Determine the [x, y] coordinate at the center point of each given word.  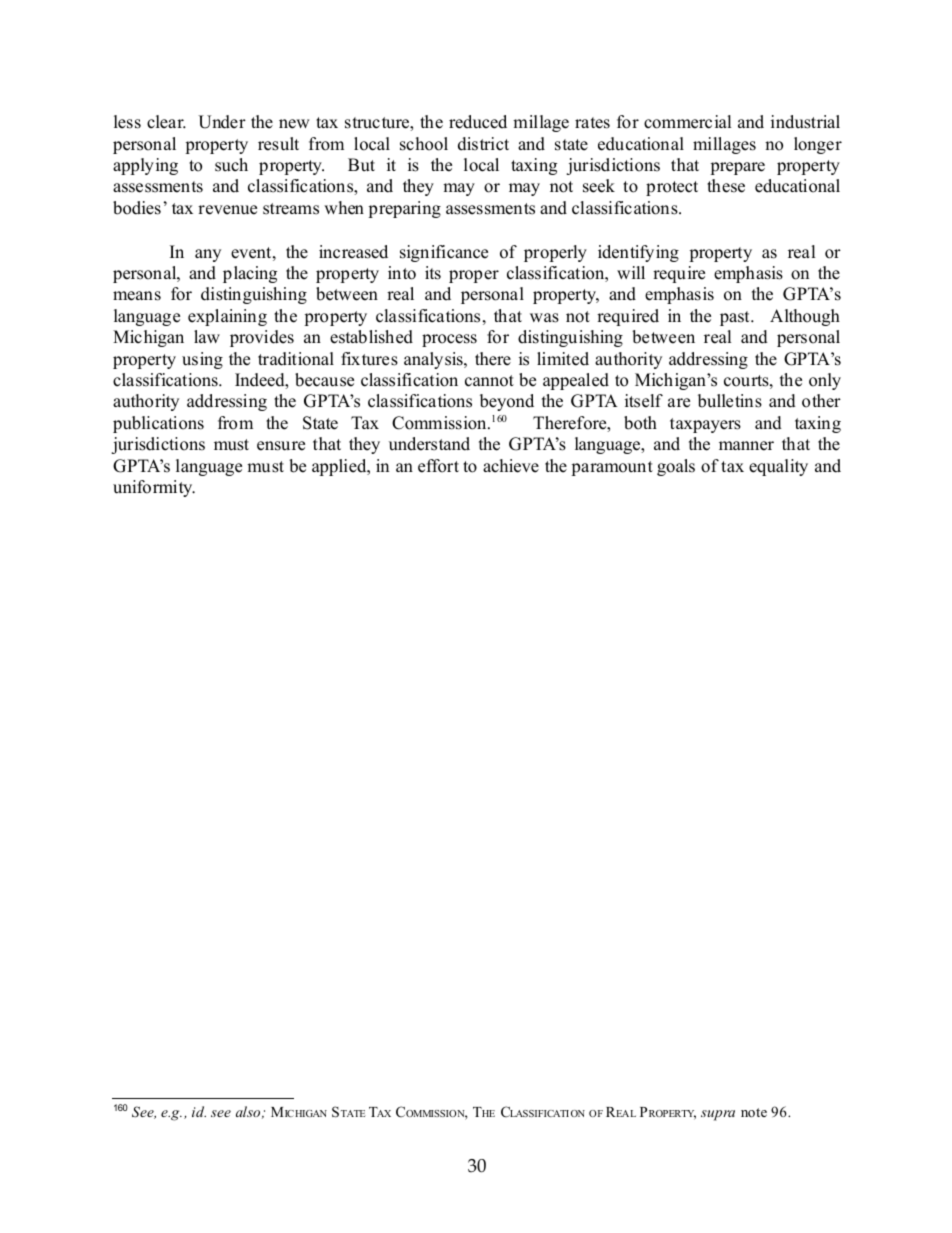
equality [778, 467]
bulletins [730, 401]
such [231, 165]
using [202, 360]
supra [718, 1115]
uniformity [154, 488]
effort [438, 466]
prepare [737, 168]
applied [340, 467]
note [754, 1112]
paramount [612, 468]
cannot [489, 381]
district [483, 144]
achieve [511, 466]
